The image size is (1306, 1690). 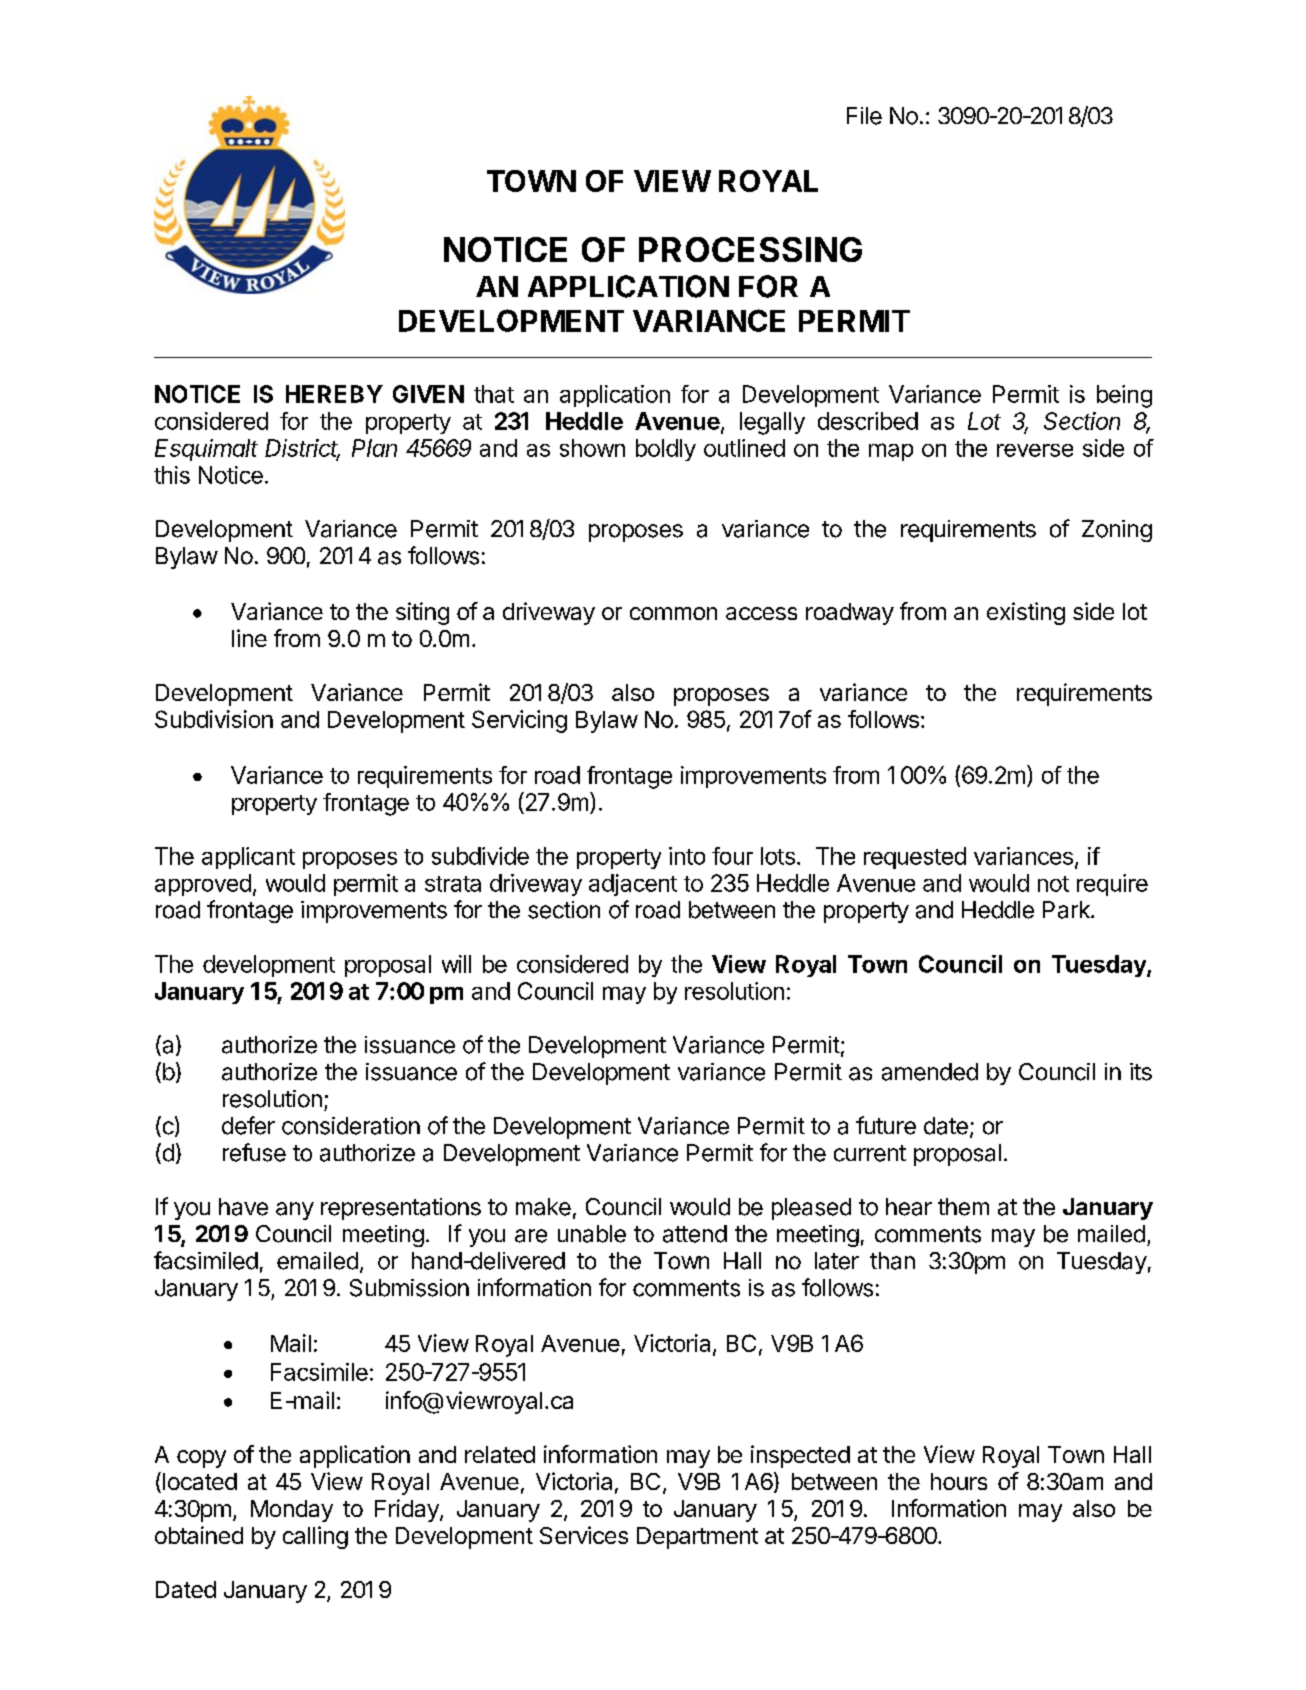 I want to click on amended, so click(x=930, y=1072).
